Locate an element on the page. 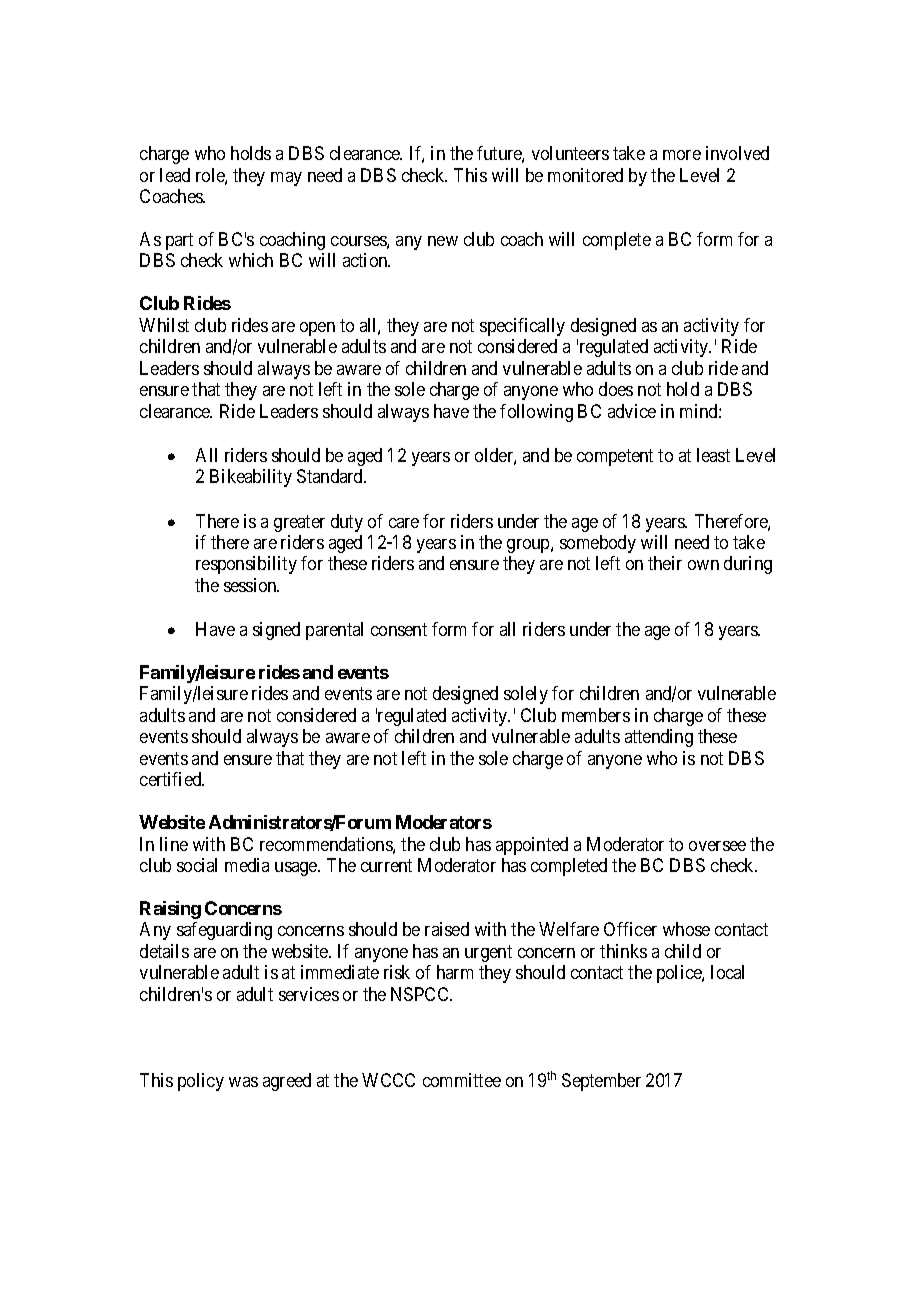 This image has height=1309, width=924. advice is located at coordinates (632, 411).
